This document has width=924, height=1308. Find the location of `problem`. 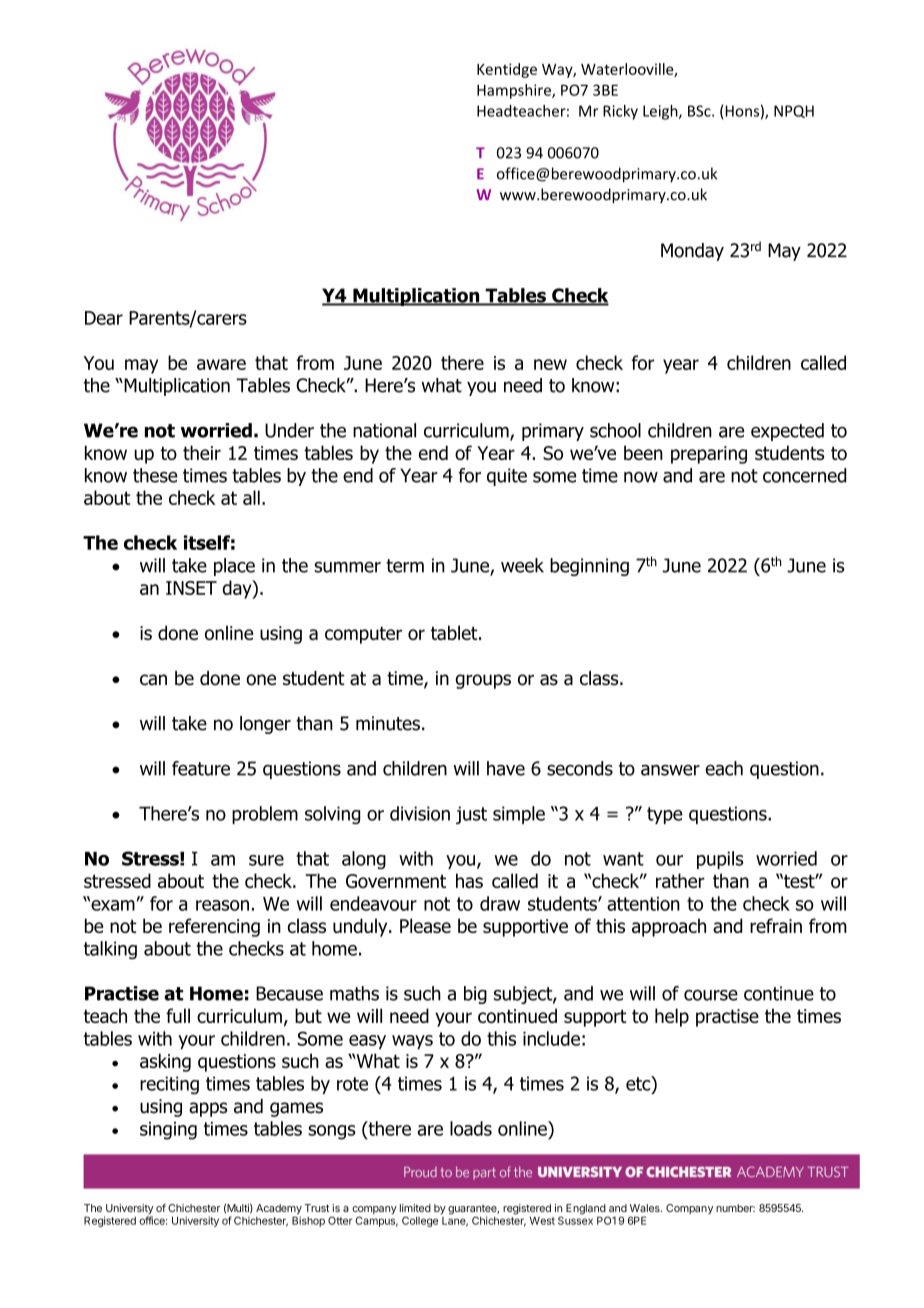

problem is located at coordinates (265, 815).
